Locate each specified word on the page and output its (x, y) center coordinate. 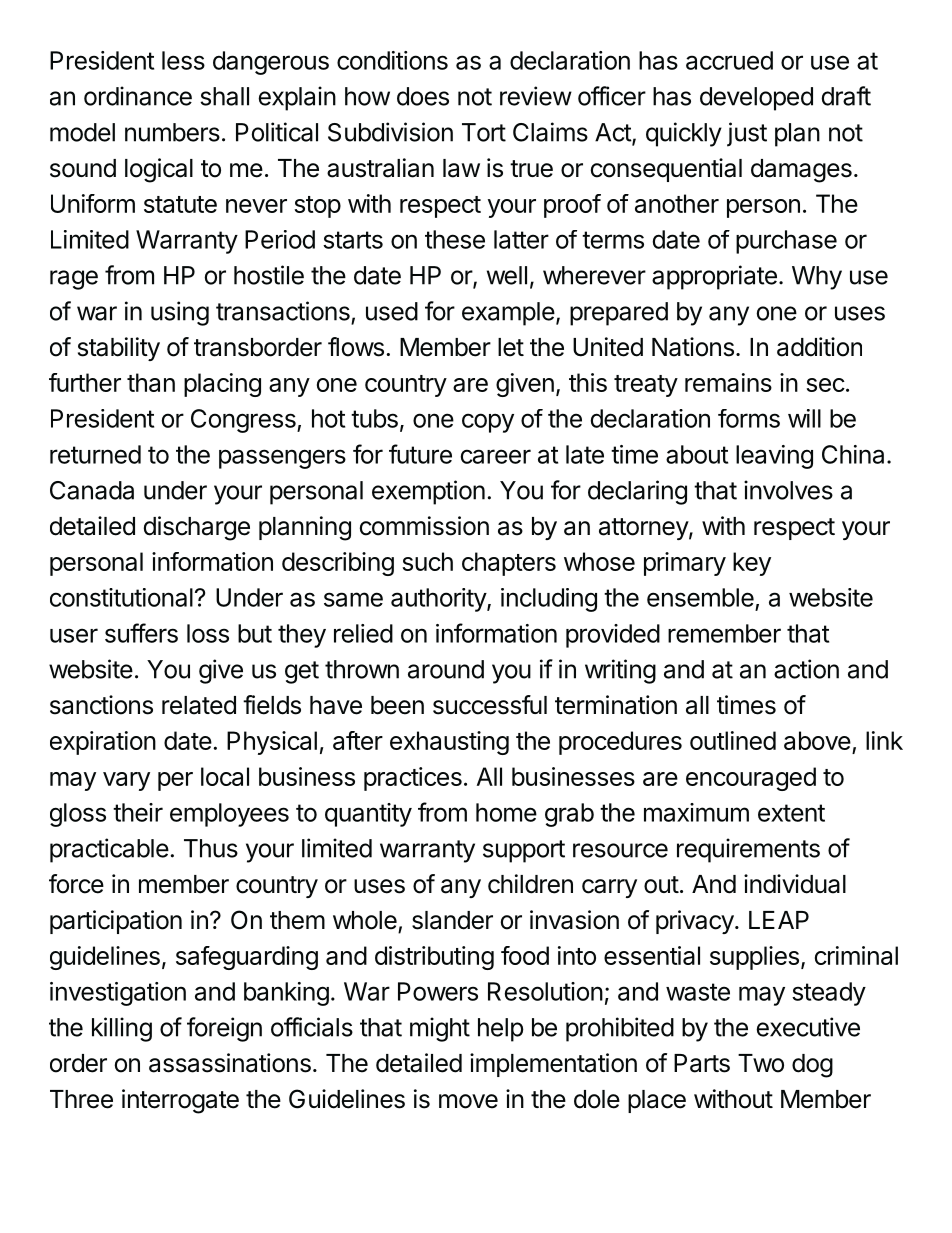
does (423, 96)
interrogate (180, 1101)
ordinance (138, 96)
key (752, 564)
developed (756, 99)
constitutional (121, 597)
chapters (509, 564)
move (468, 1101)
